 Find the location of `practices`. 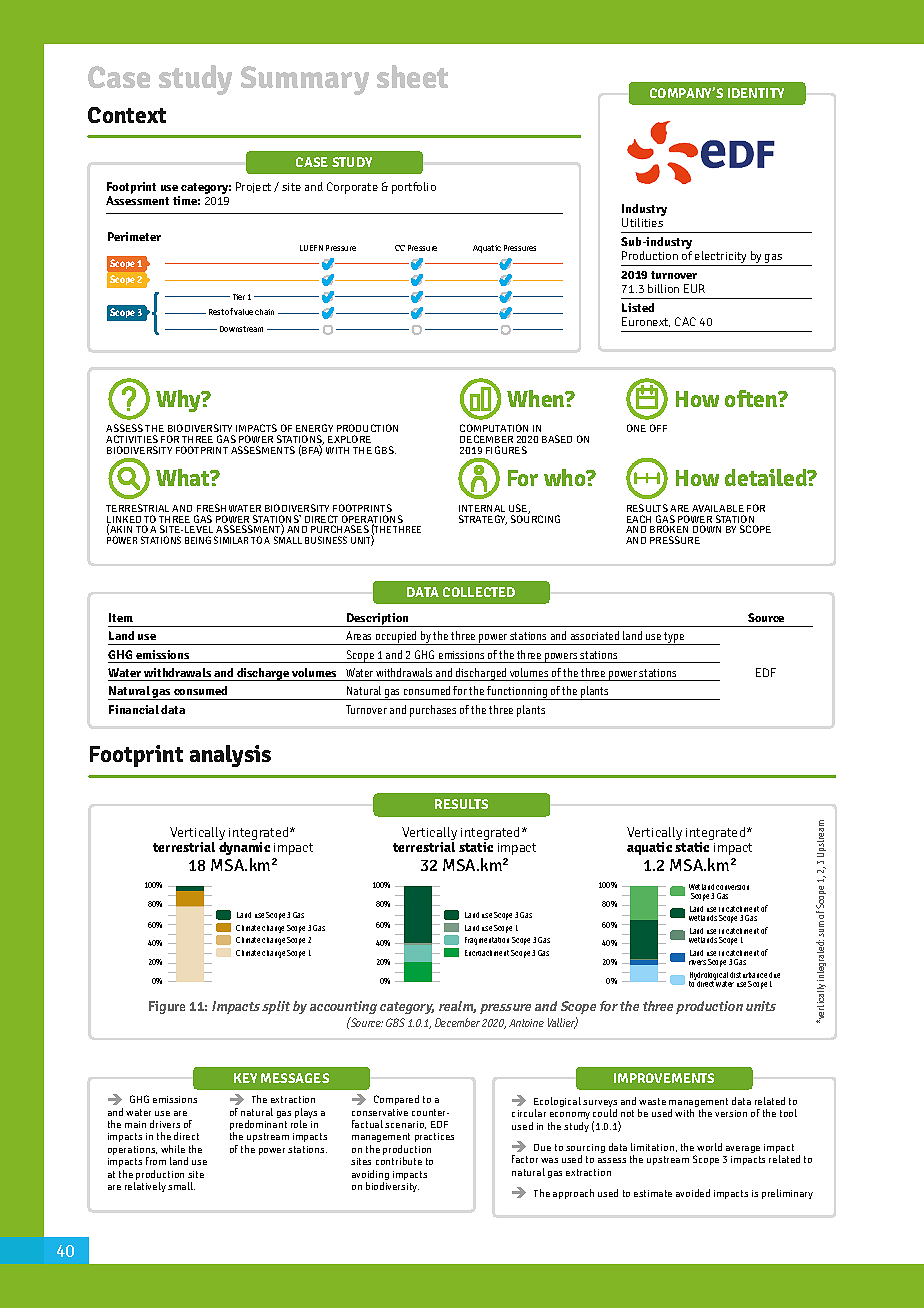

practices is located at coordinates (434, 1137).
